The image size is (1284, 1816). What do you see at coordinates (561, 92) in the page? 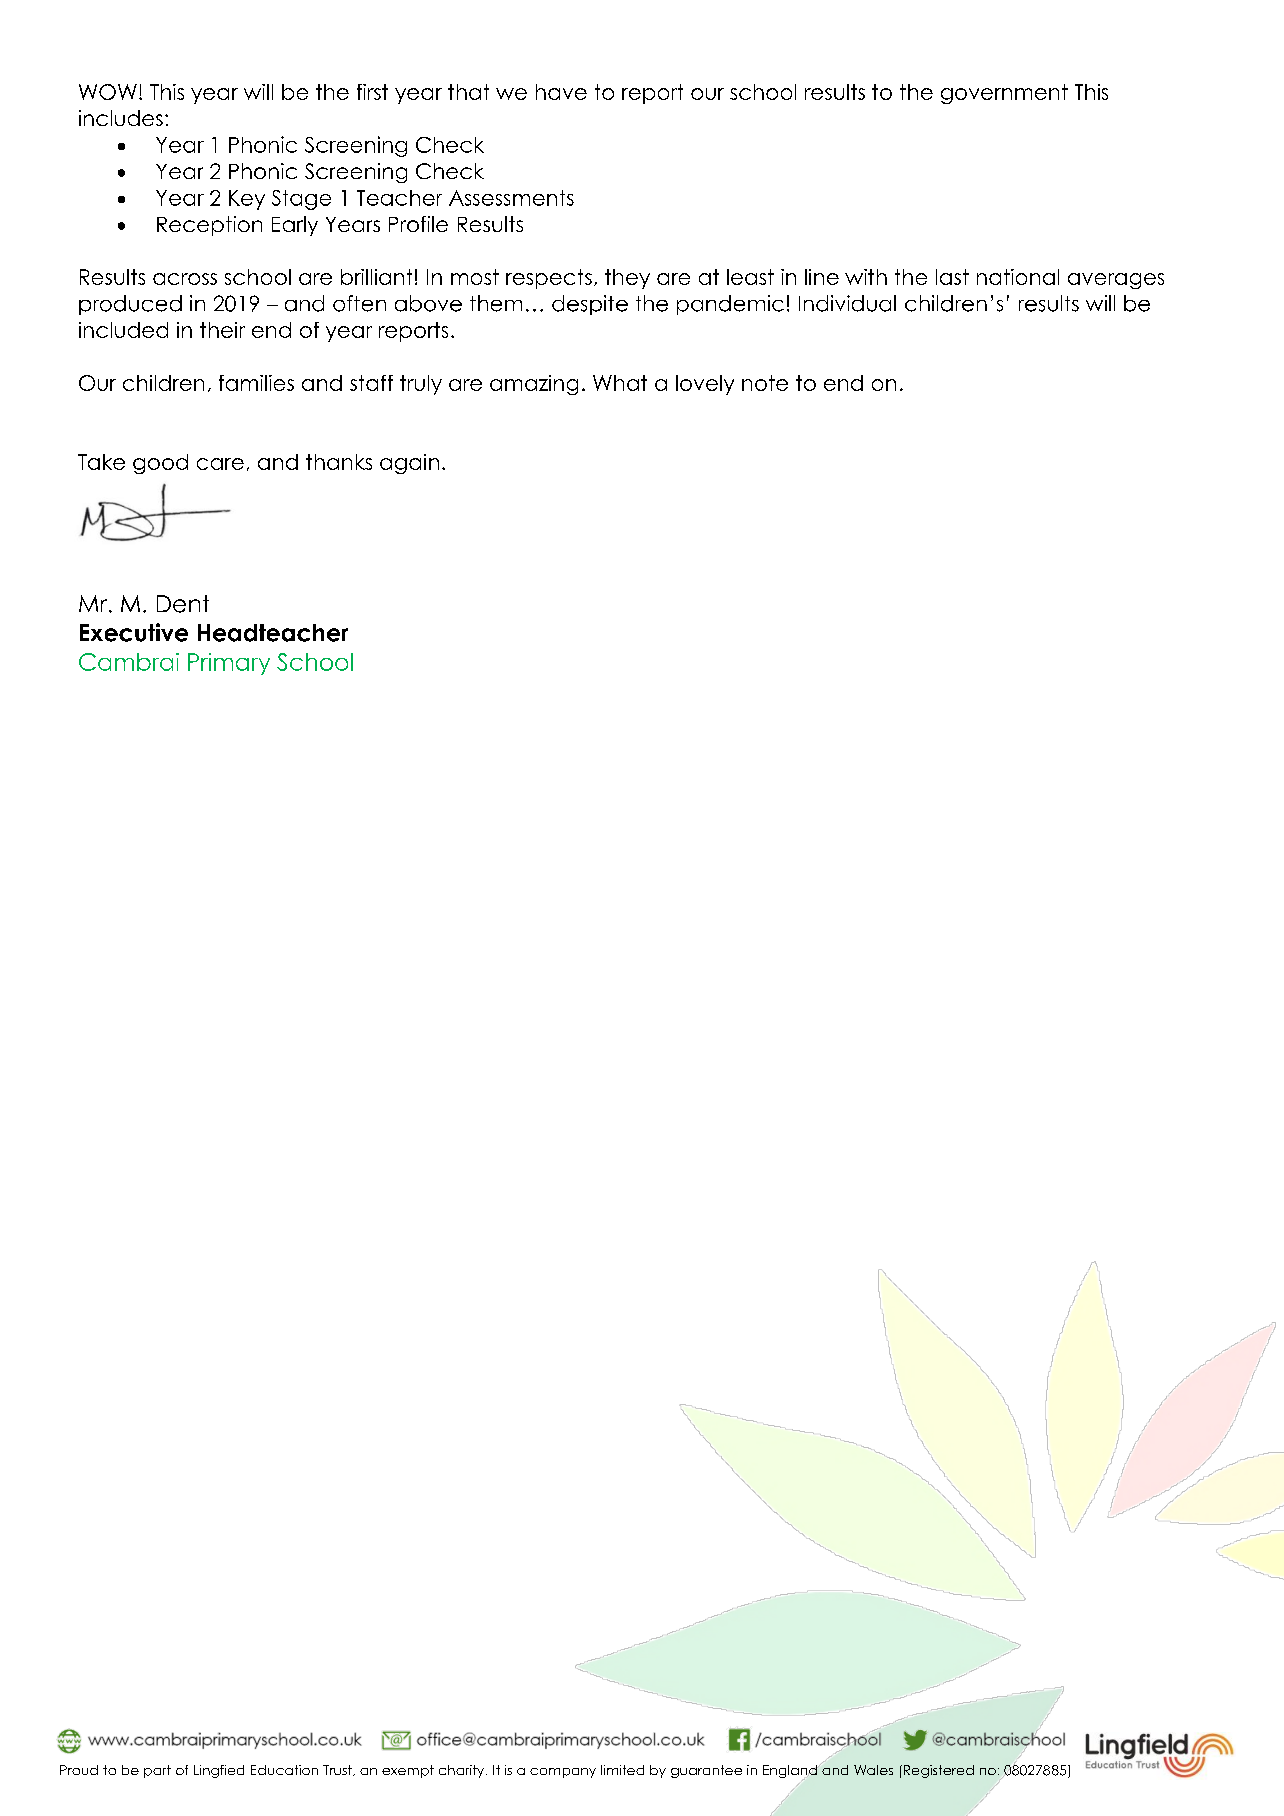
I see `have` at bounding box center [561, 92].
